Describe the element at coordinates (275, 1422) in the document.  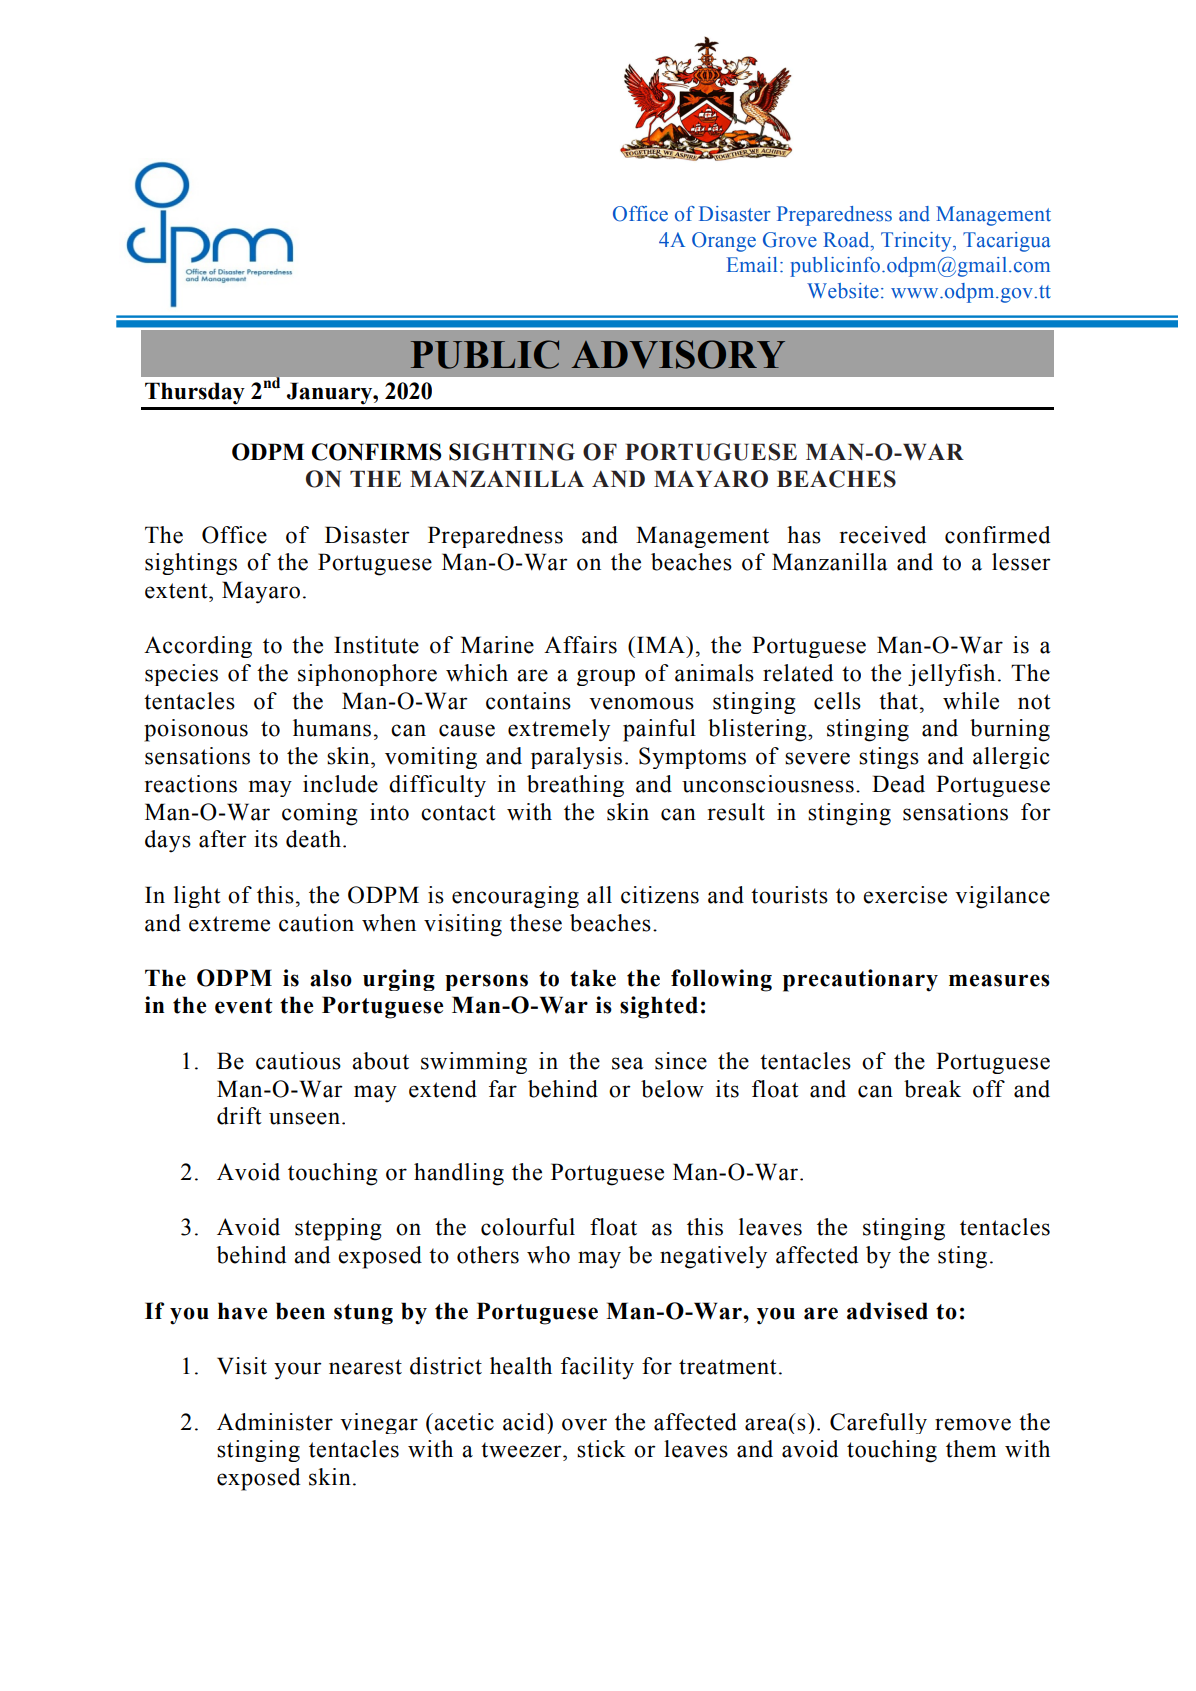
I see `Administer` at that location.
